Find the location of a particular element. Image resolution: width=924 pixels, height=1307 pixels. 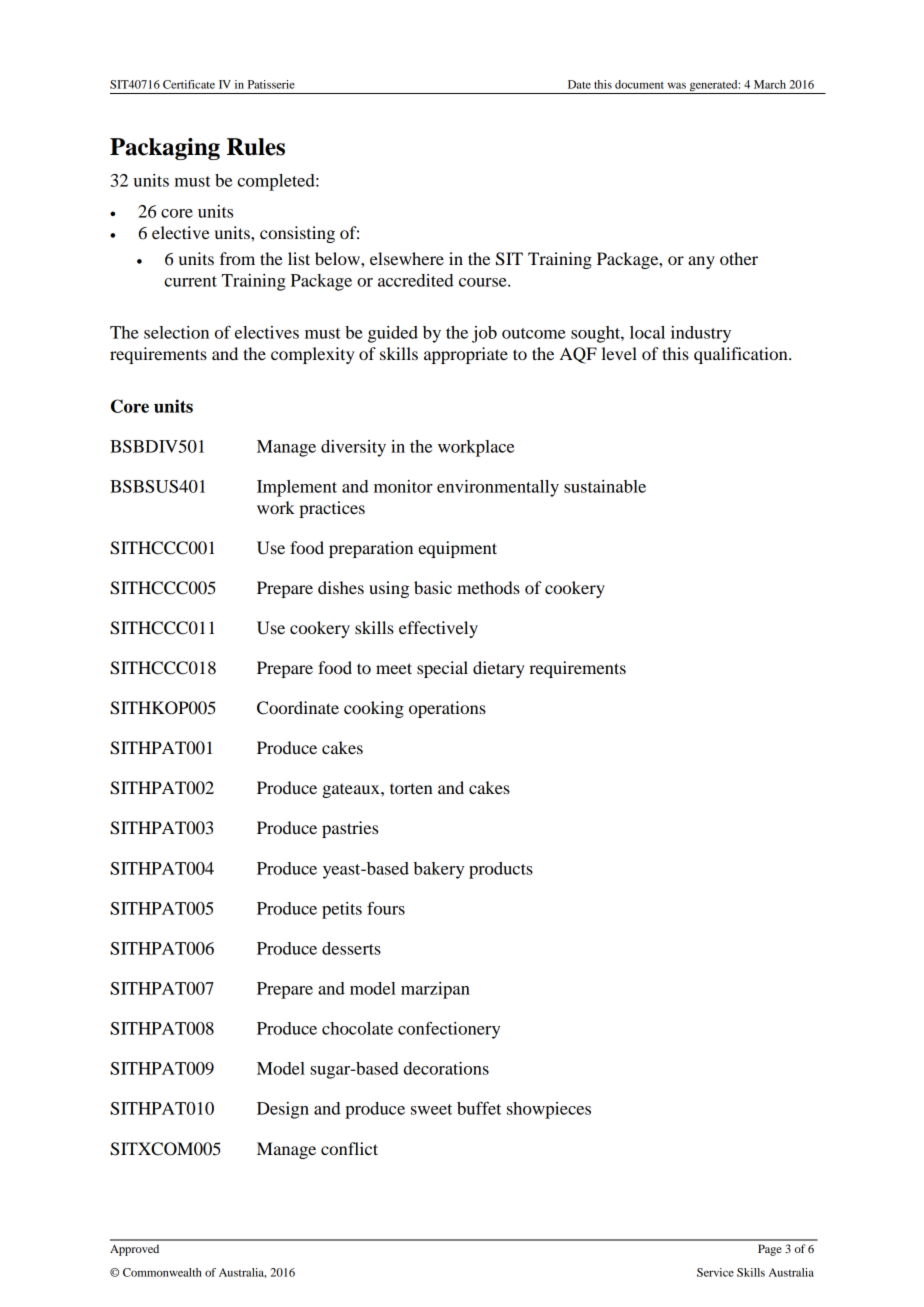

sweet is located at coordinates (431, 1109).
